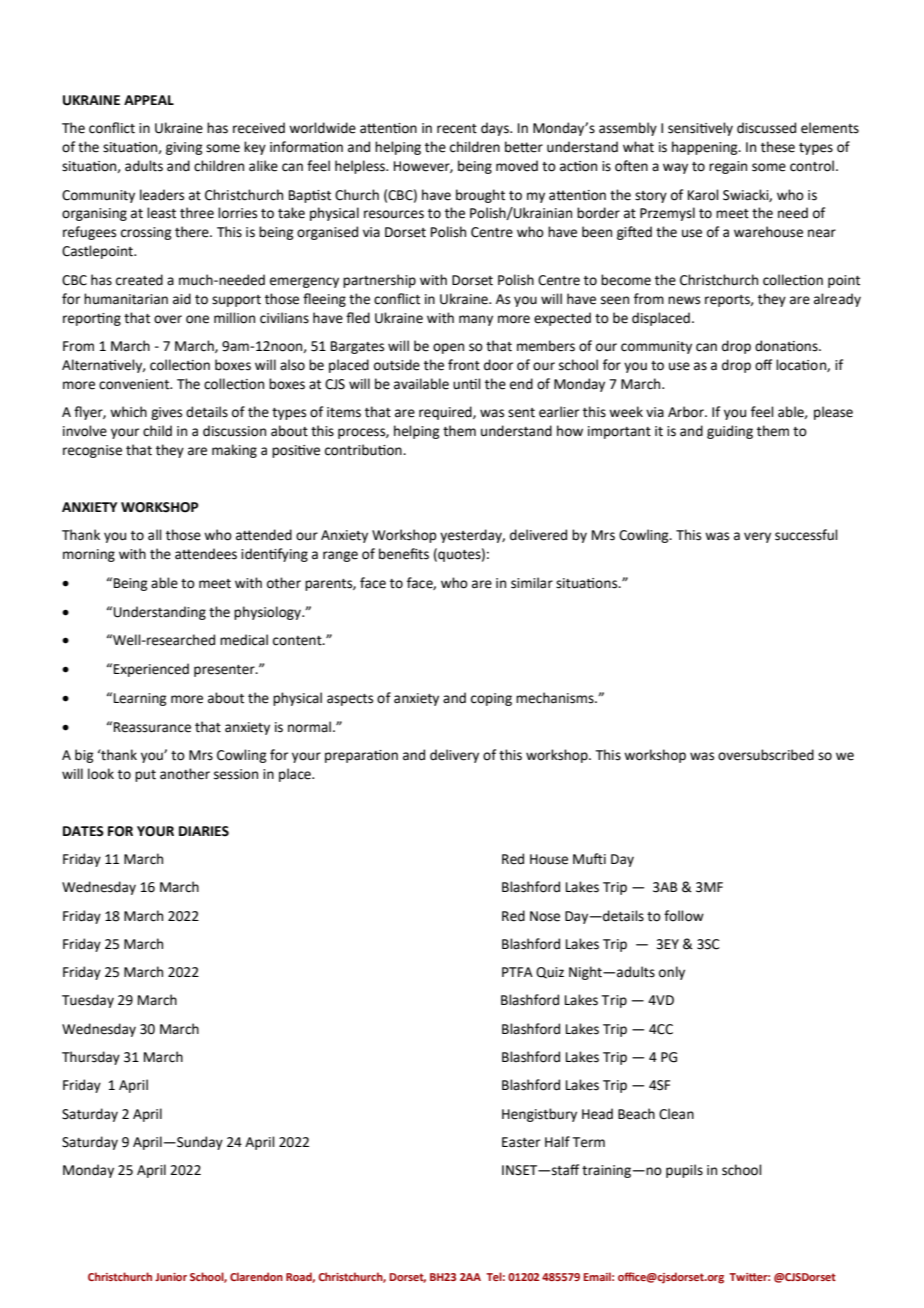  What do you see at coordinates (184, 148) in the image?
I see `giving` at bounding box center [184, 148].
